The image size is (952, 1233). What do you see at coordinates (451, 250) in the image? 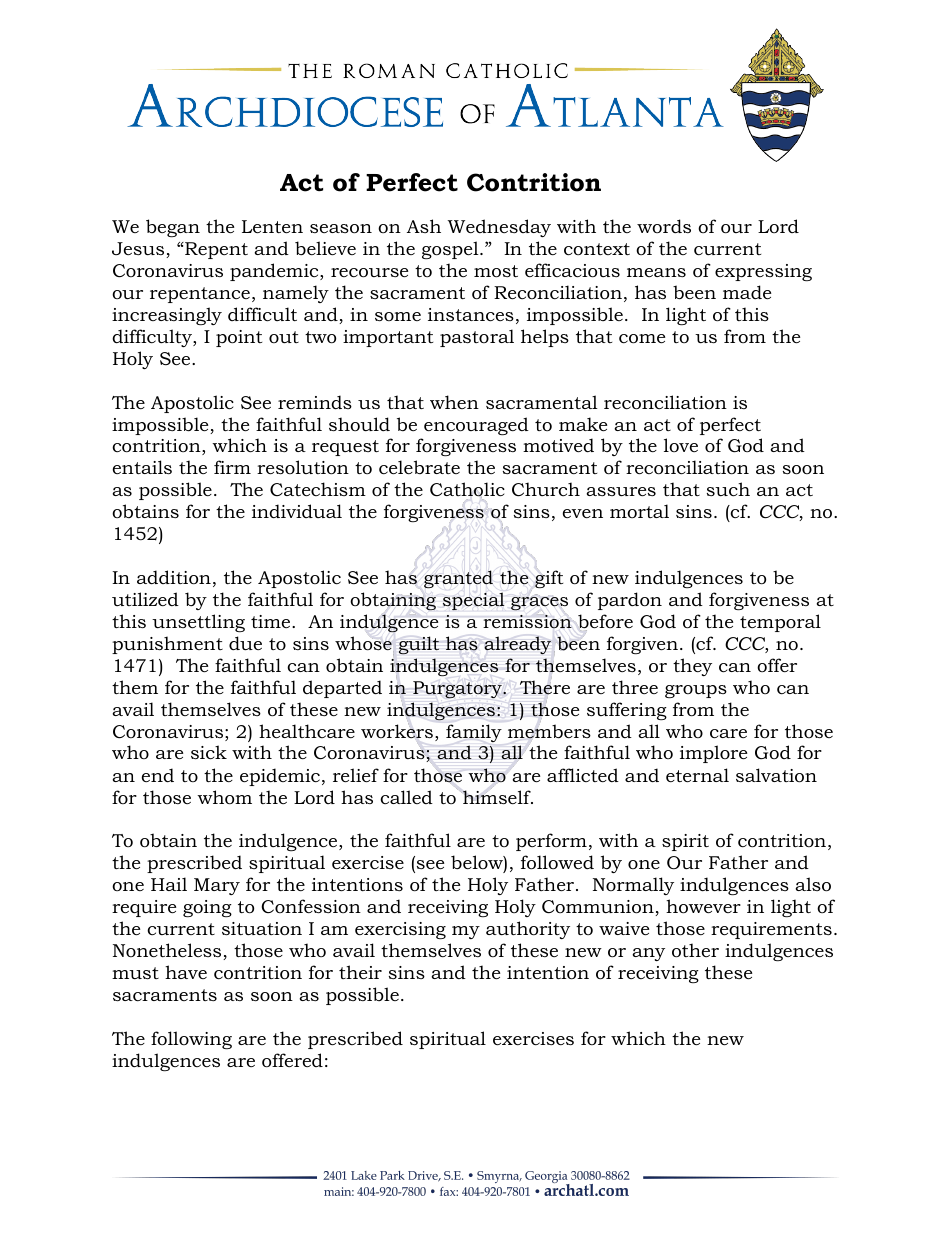
I see `gospel` at bounding box center [451, 250].
